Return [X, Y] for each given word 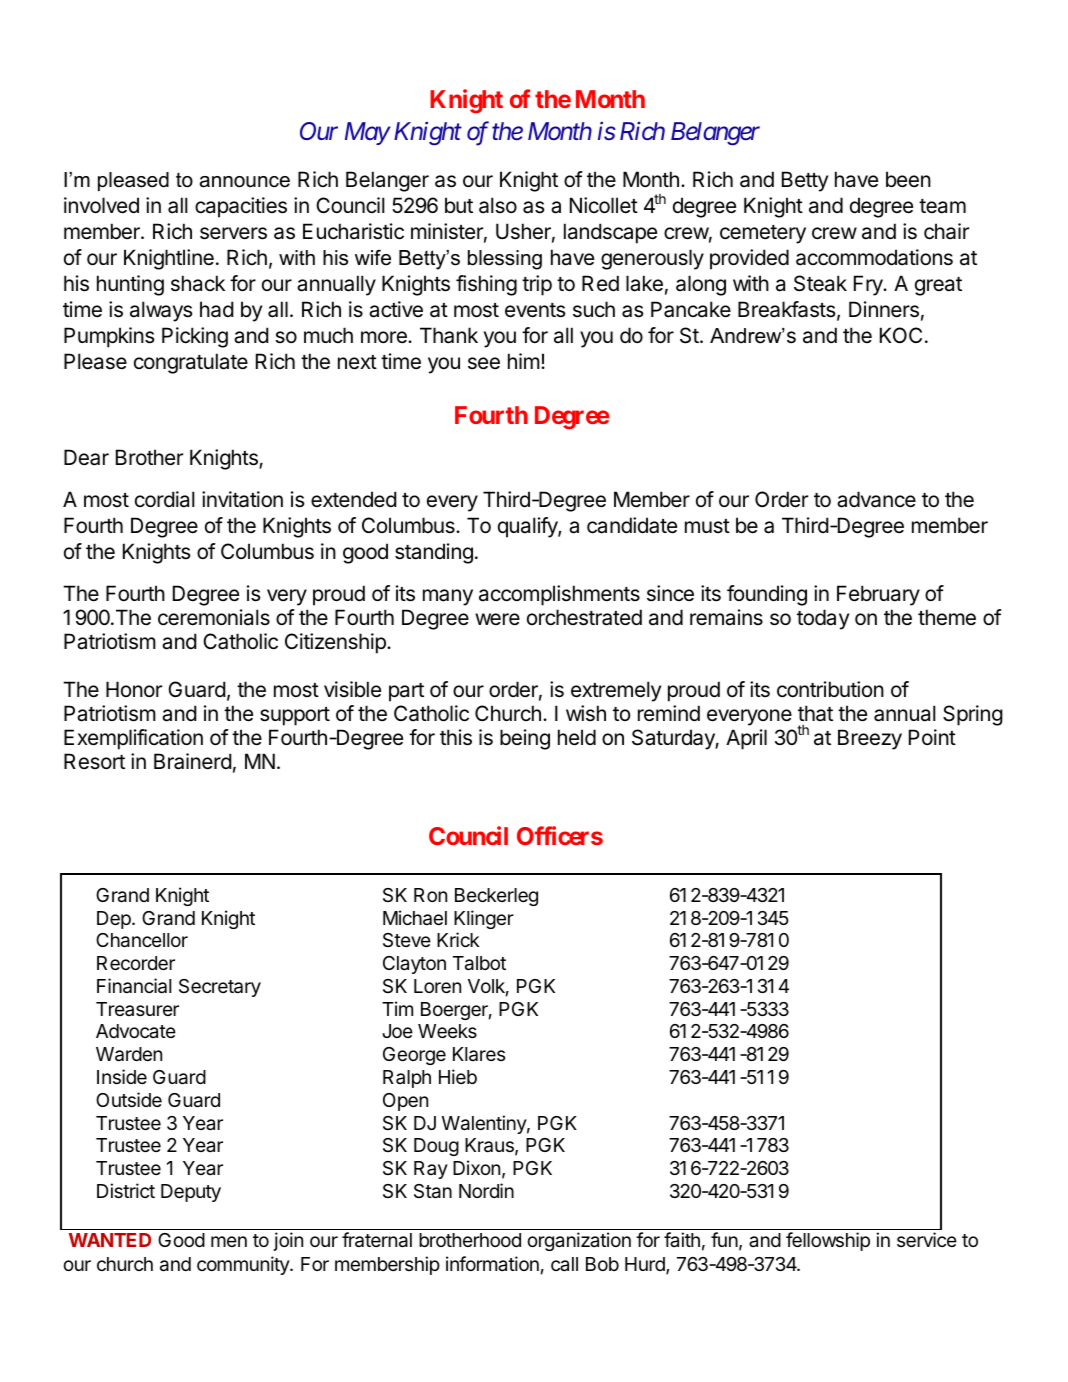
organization [579, 1241]
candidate [632, 525]
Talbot [479, 963]
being [525, 739]
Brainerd [193, 761]
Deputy [191, 1193]
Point [932, 737]
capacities [241, 207]
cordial [165, 499]
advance [876, 499]
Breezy [870, 739]
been [908, 179]
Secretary [220, 988]
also [498, 205]
